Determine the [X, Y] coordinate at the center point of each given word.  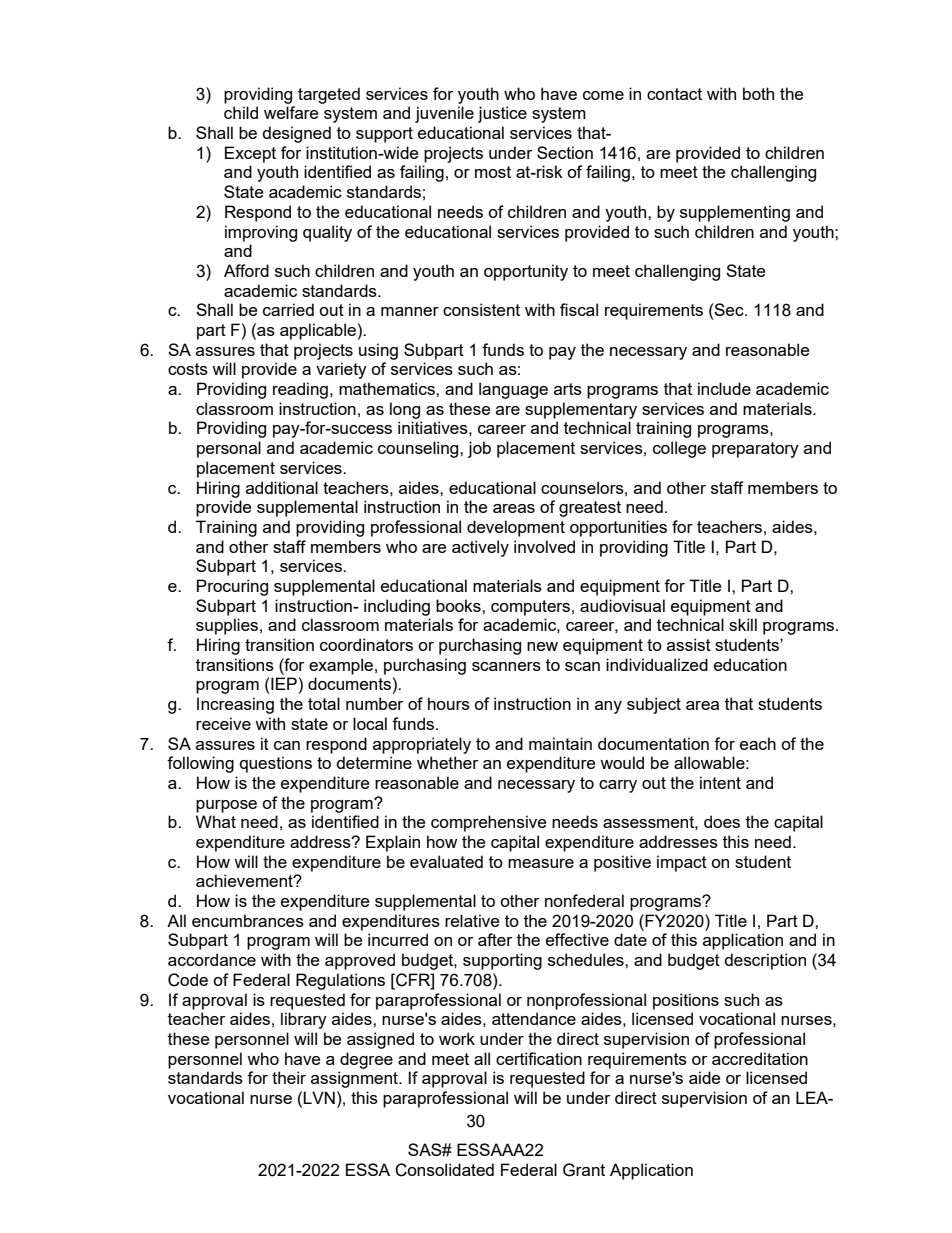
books [459, 605]
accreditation [760, 1058]
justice [502, 114]
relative [472, 920]
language [513, 390]
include [724, 388]
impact [682, 863]
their [289, 1077]
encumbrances [248, 920]
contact [674, 94]
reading [300, 390]
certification [539, 1058]
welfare [291, 112]
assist [689, 644]
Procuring [232, 587]
